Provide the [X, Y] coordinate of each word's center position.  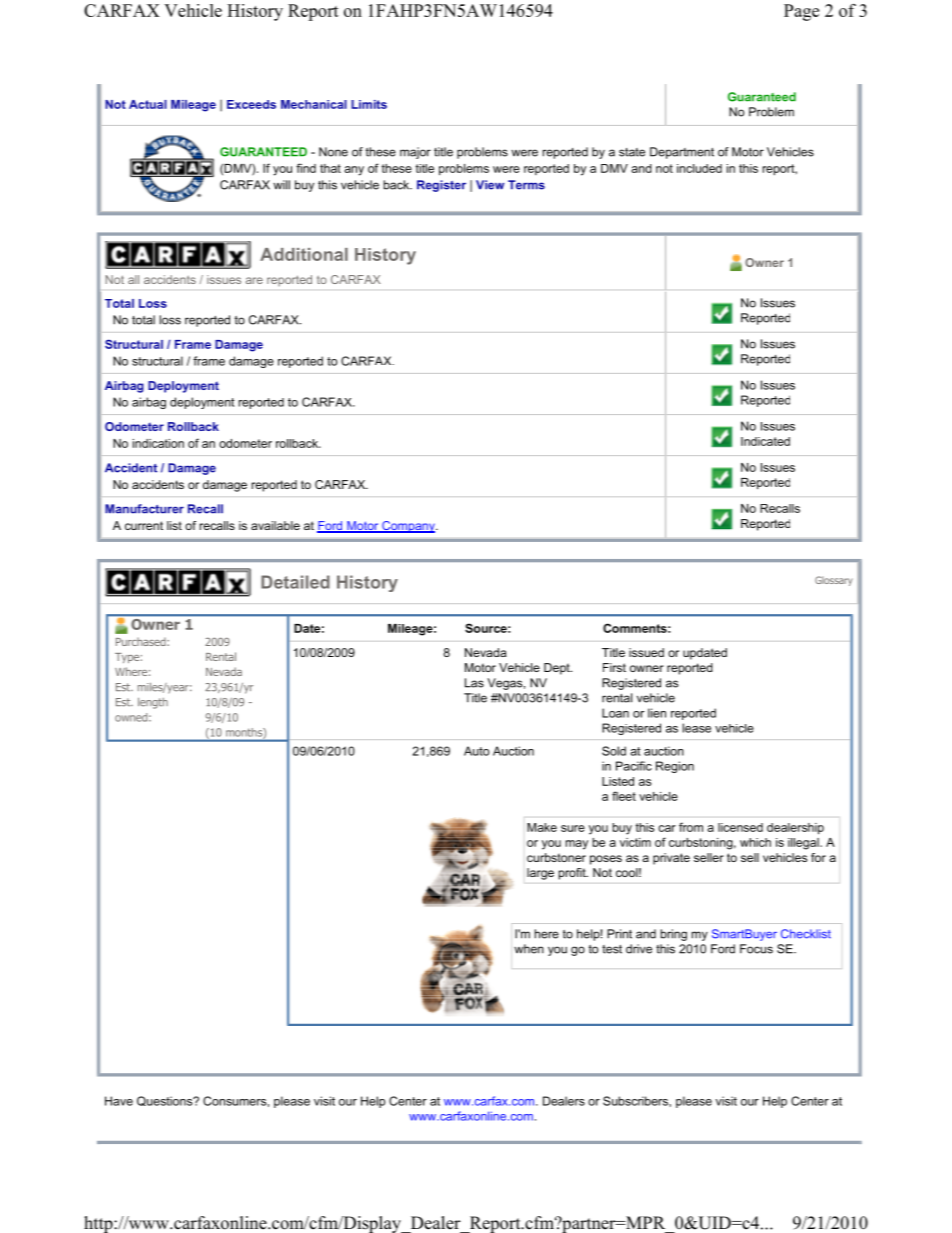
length [153, 703]
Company [408, 527]
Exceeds [251, 104]
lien [657, 713]
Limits [369, 104]
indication [158, 443]
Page [801, 12]
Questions [166, 1101]
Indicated [765, 441]
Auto [476, 751]
